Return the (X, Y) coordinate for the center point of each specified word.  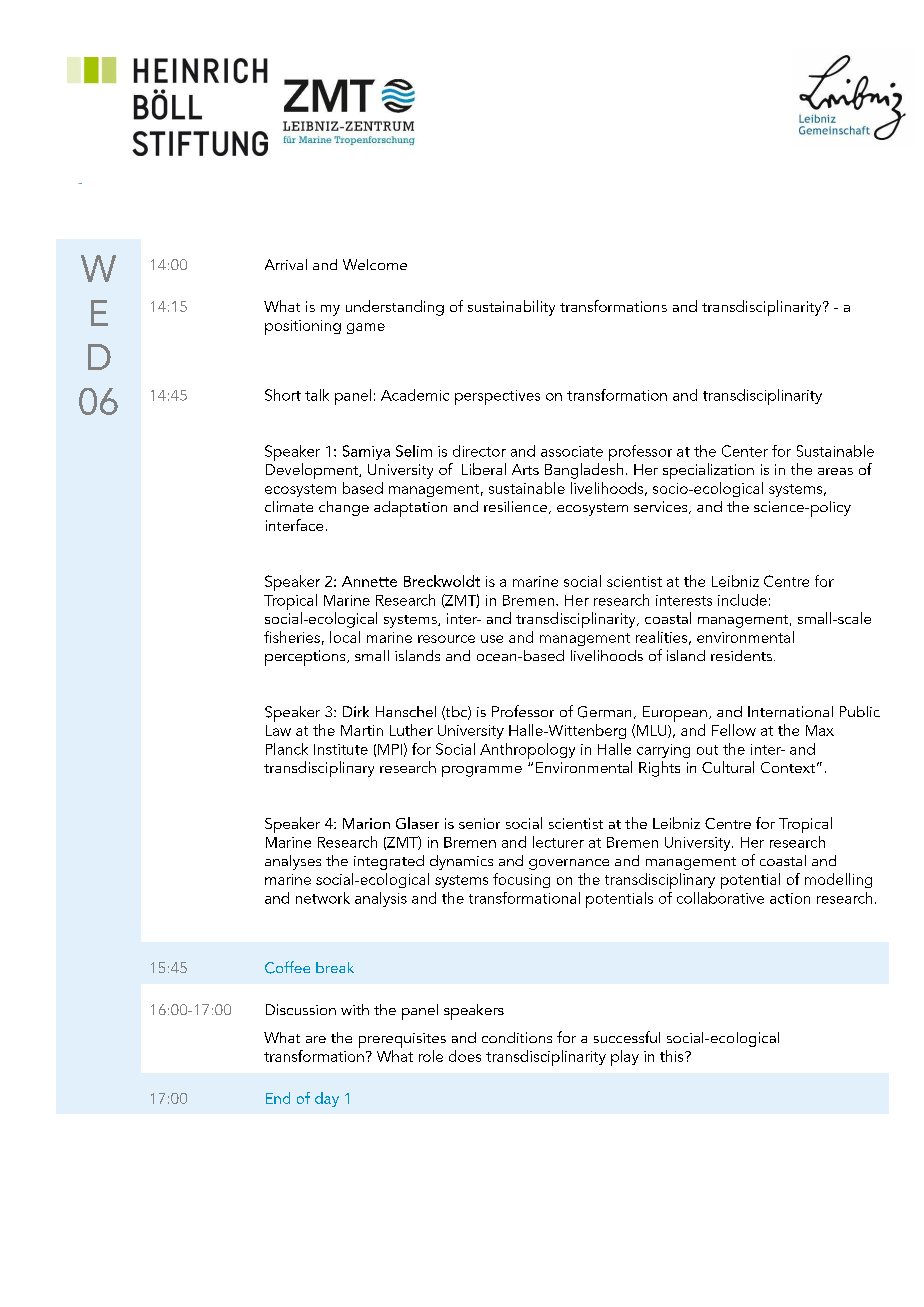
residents (741, 655)
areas (835, 471)
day (327, 1099)
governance (569, 864)
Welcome (375, 264)
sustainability (511, 308)
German (604, 712)
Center (745, 451)
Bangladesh (584, 471)
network (323, 898)
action (790, 898)
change (344, 508)
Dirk (356, 711)
